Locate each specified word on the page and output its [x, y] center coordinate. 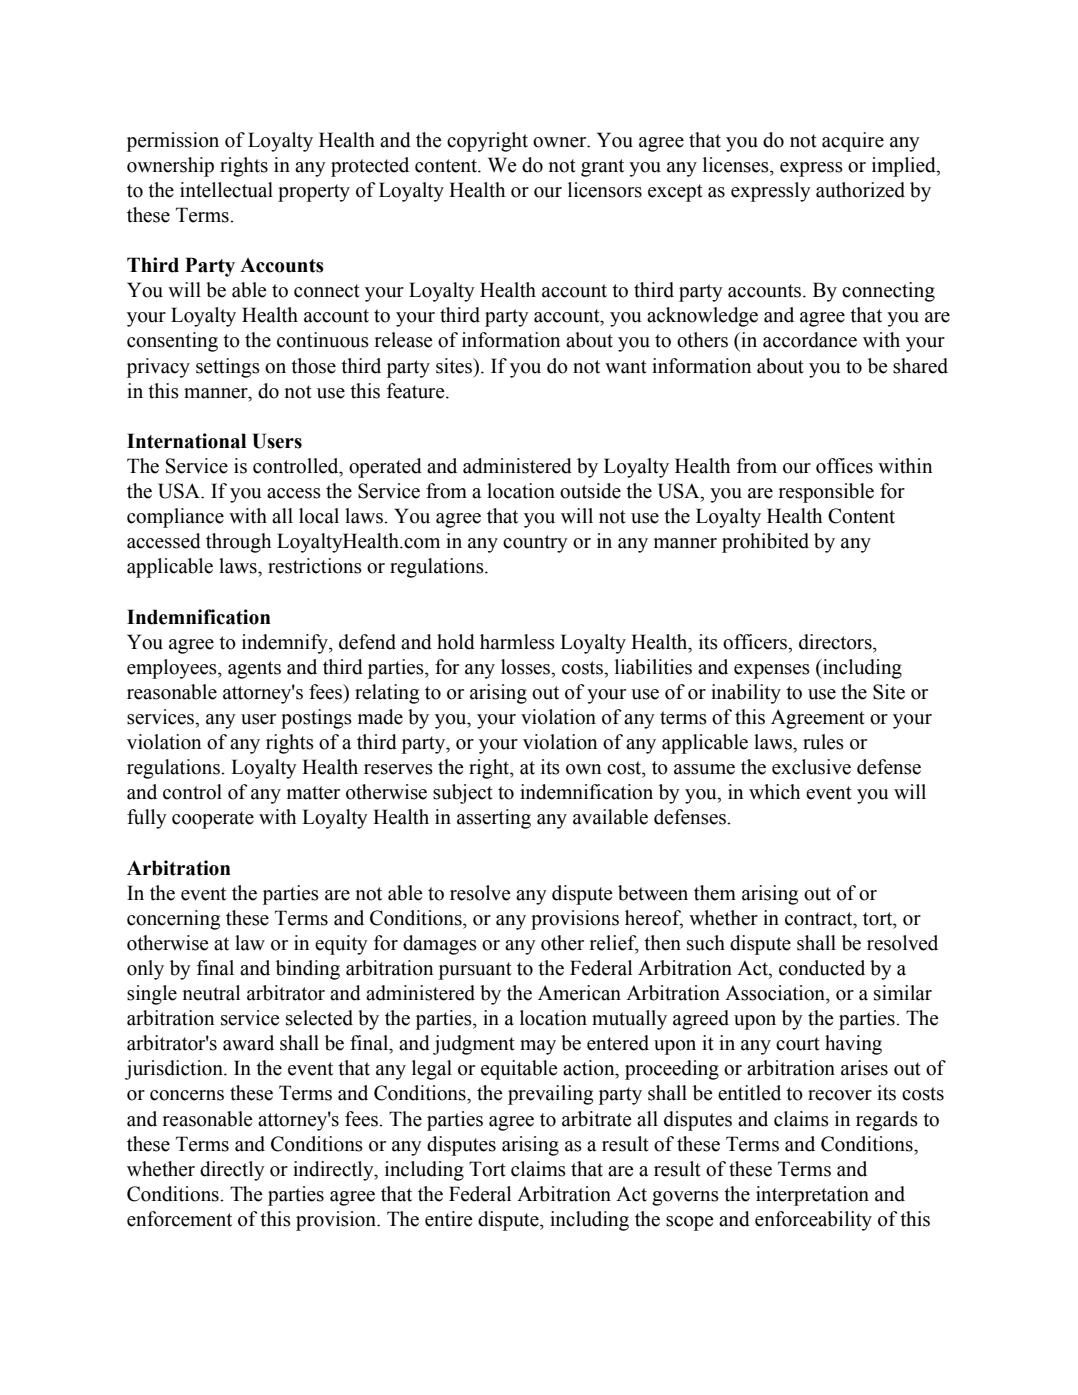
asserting [494, 819]
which [774, 792]
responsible [826, 493]
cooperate [213, 820]
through [238, 543]
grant [602, 168]
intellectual [226, 190]
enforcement [179, 1219]
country [535, 544]
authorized [860, 190]
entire [449, 1219]
